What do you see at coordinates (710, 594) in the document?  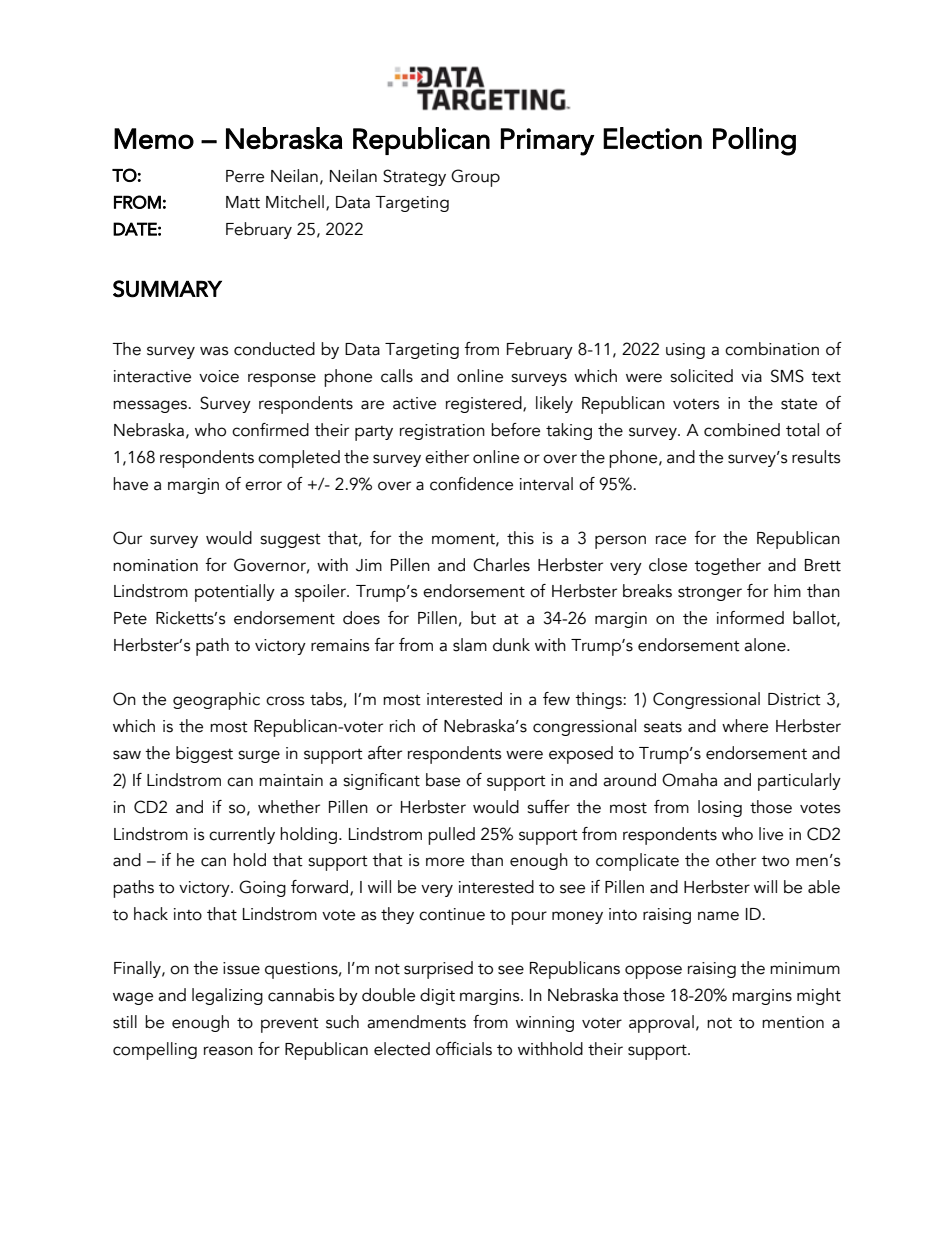 I see `stronger` at bounding box center [710, 594].
